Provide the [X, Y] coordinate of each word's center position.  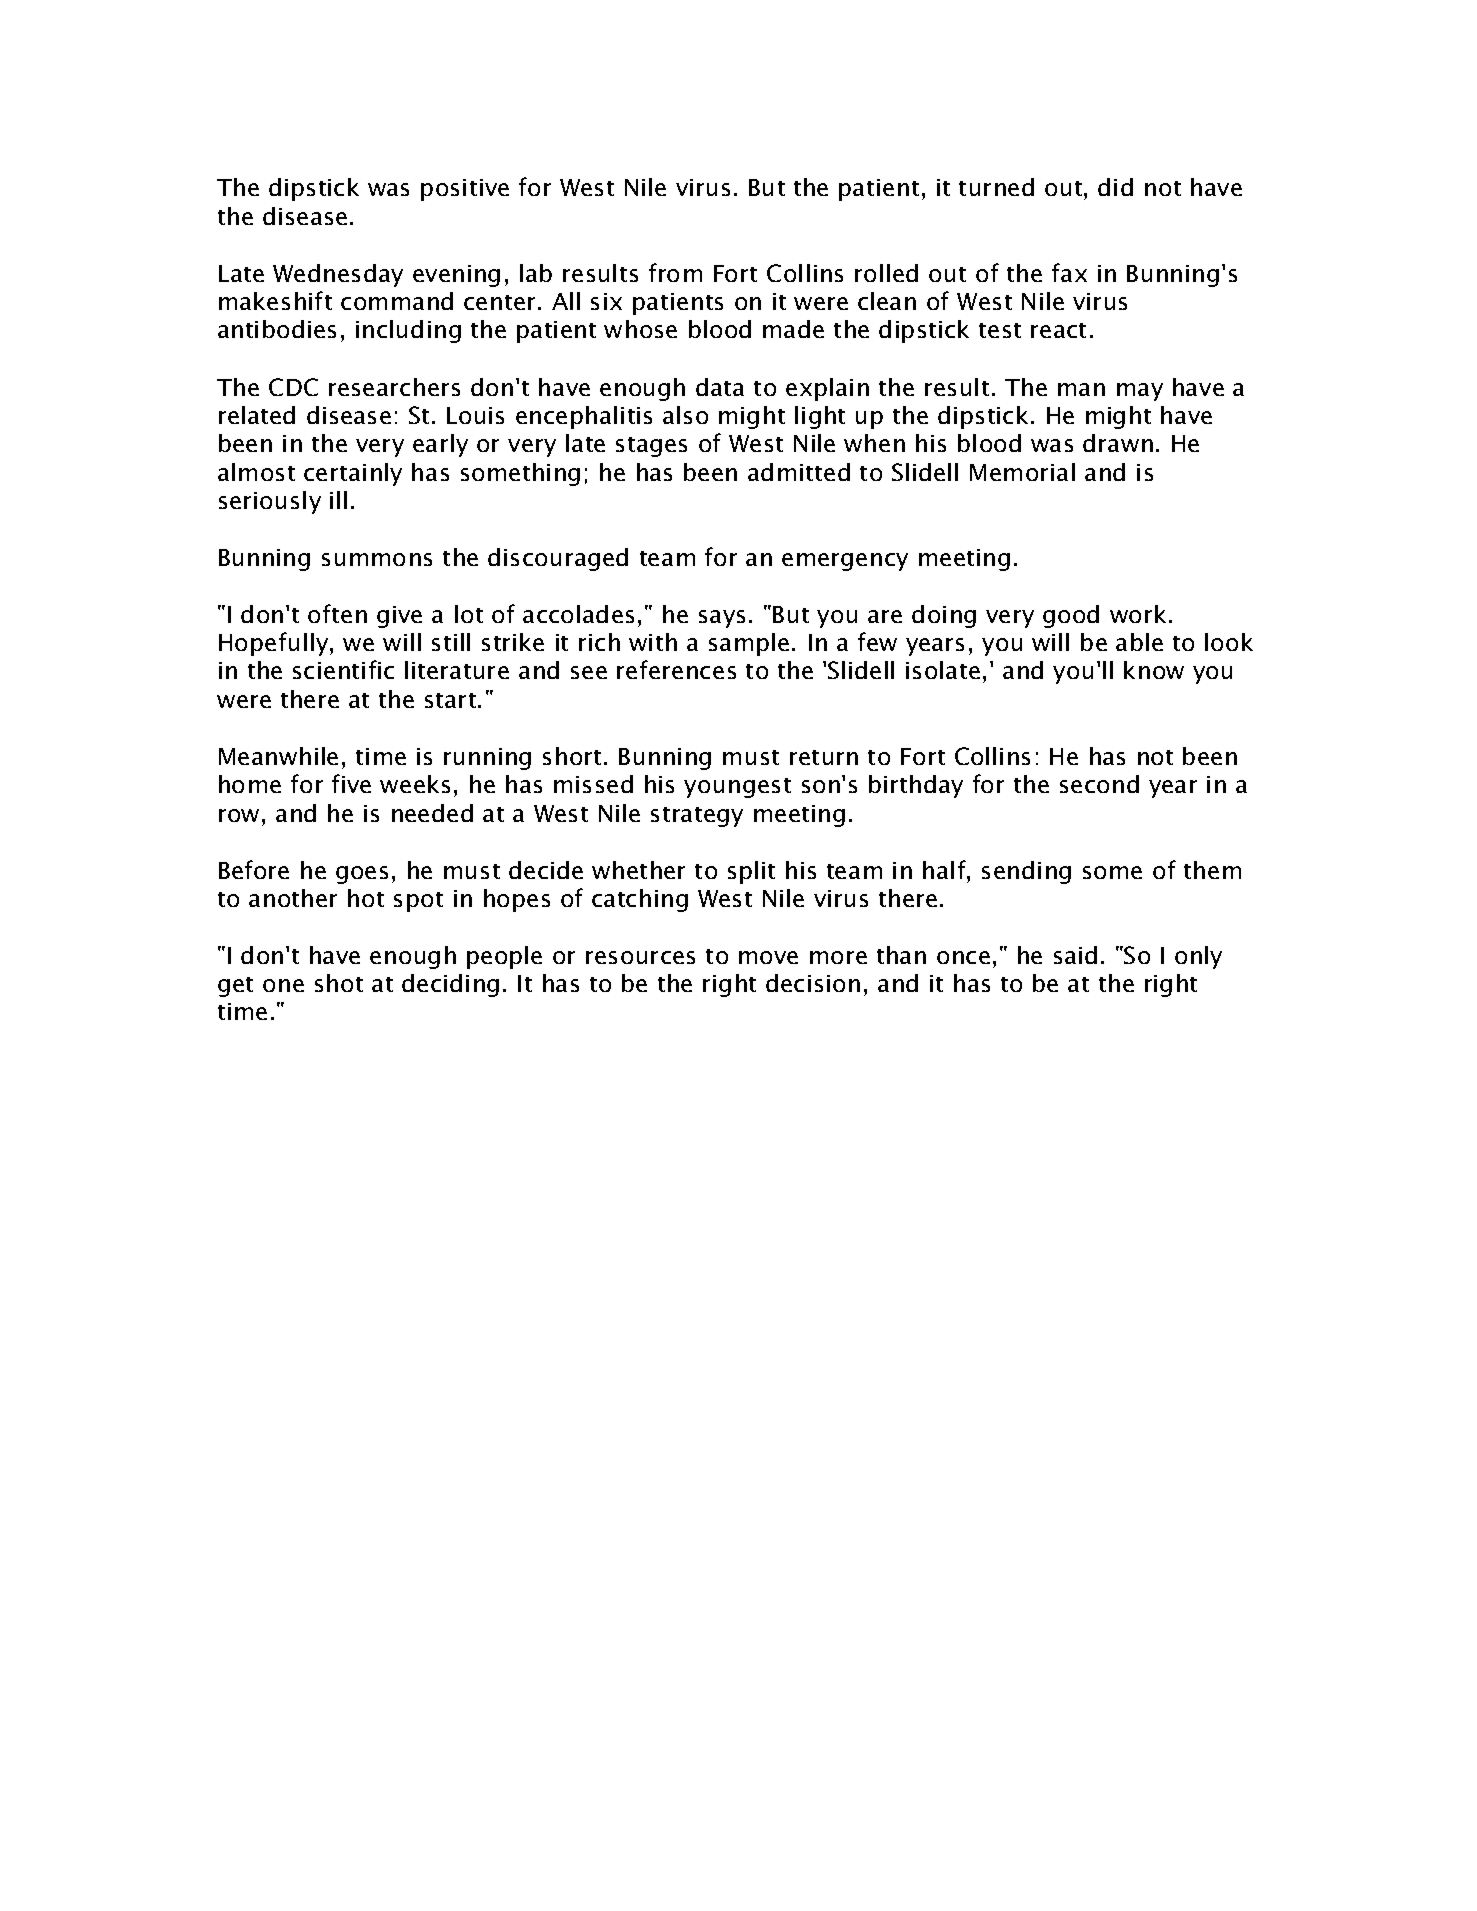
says [722, 619]
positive [465, 190]
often [337, 613]
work [1138, 614]
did [1115, 187]
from [675, 272]
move [768, 957]
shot [339, 983]
